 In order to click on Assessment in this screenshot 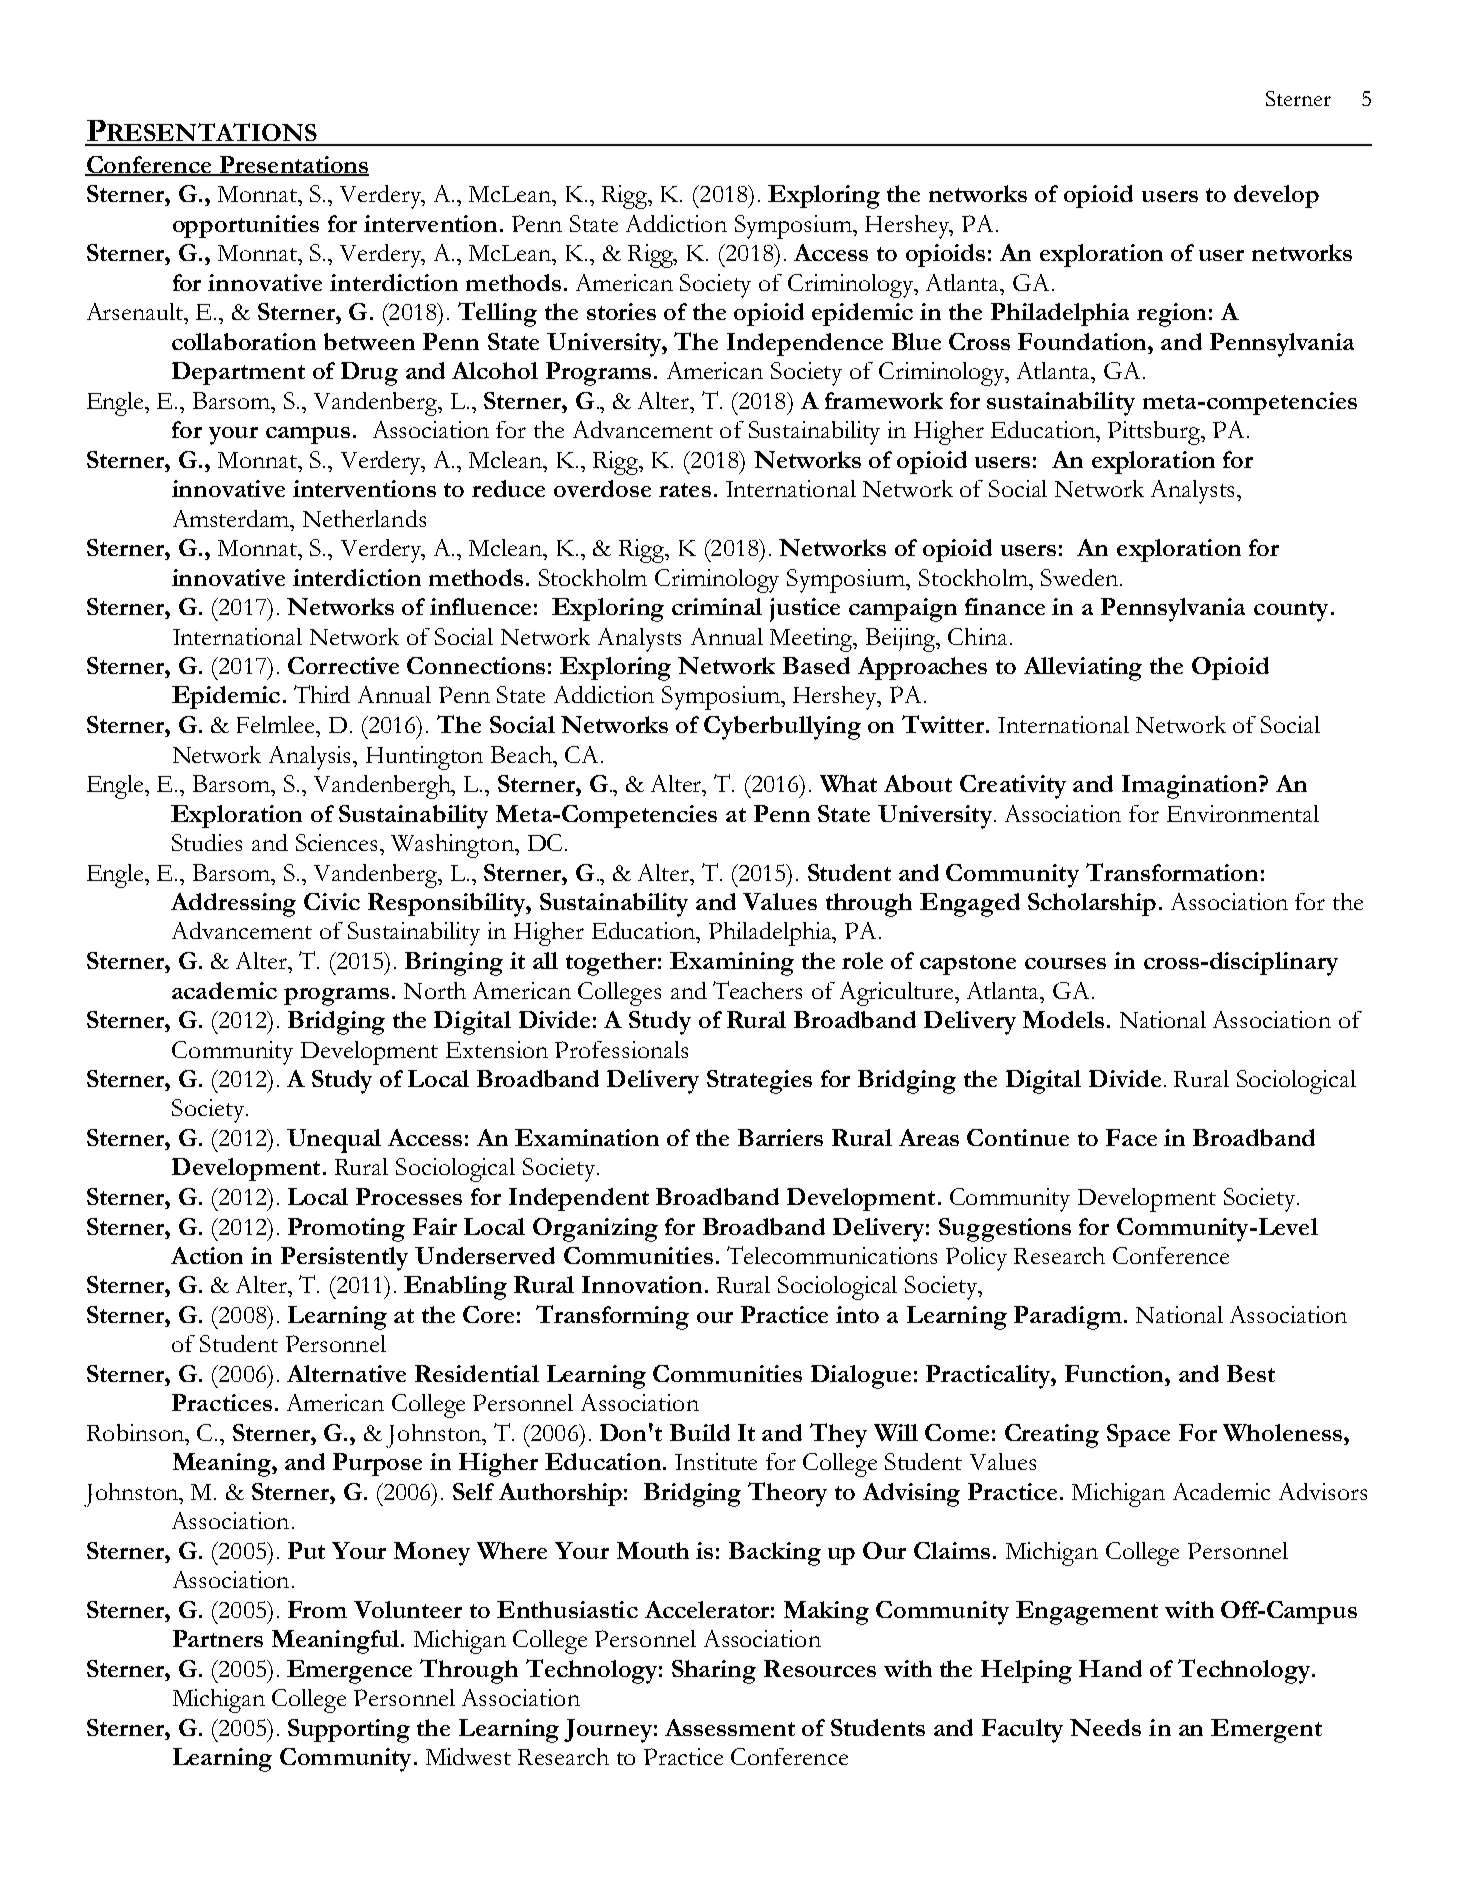, I will do `click(730, 1727)`.
